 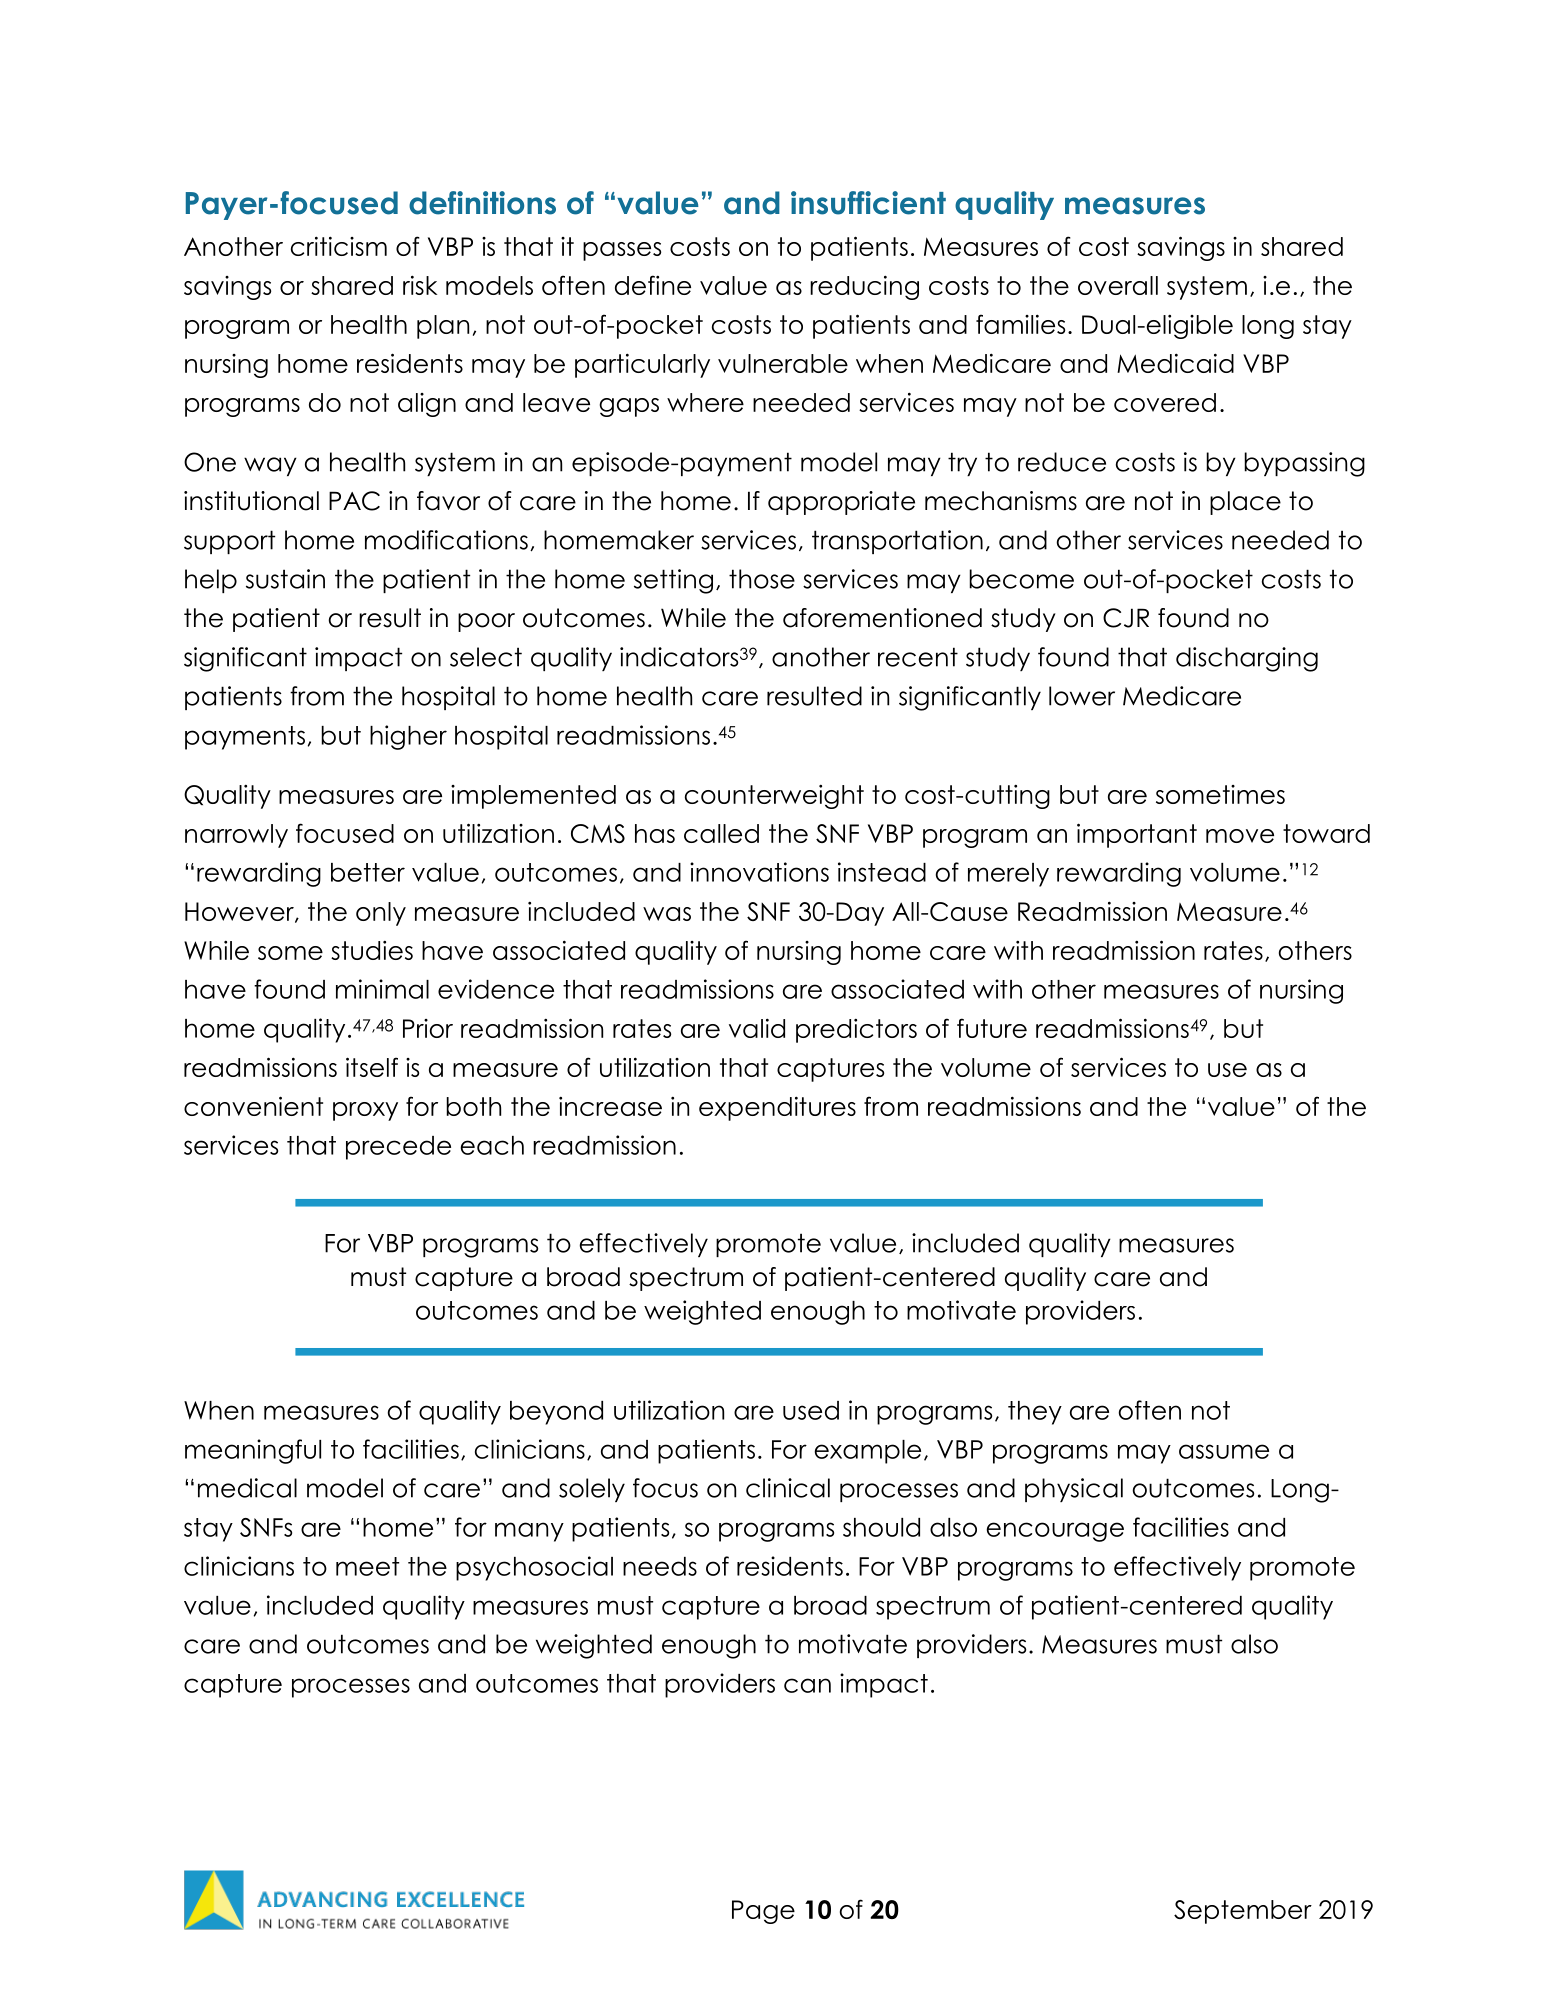 What do you see at coordinates (1243, 1912) in the screenshot?
I see `September` at bounding box center [1243, 1912].
